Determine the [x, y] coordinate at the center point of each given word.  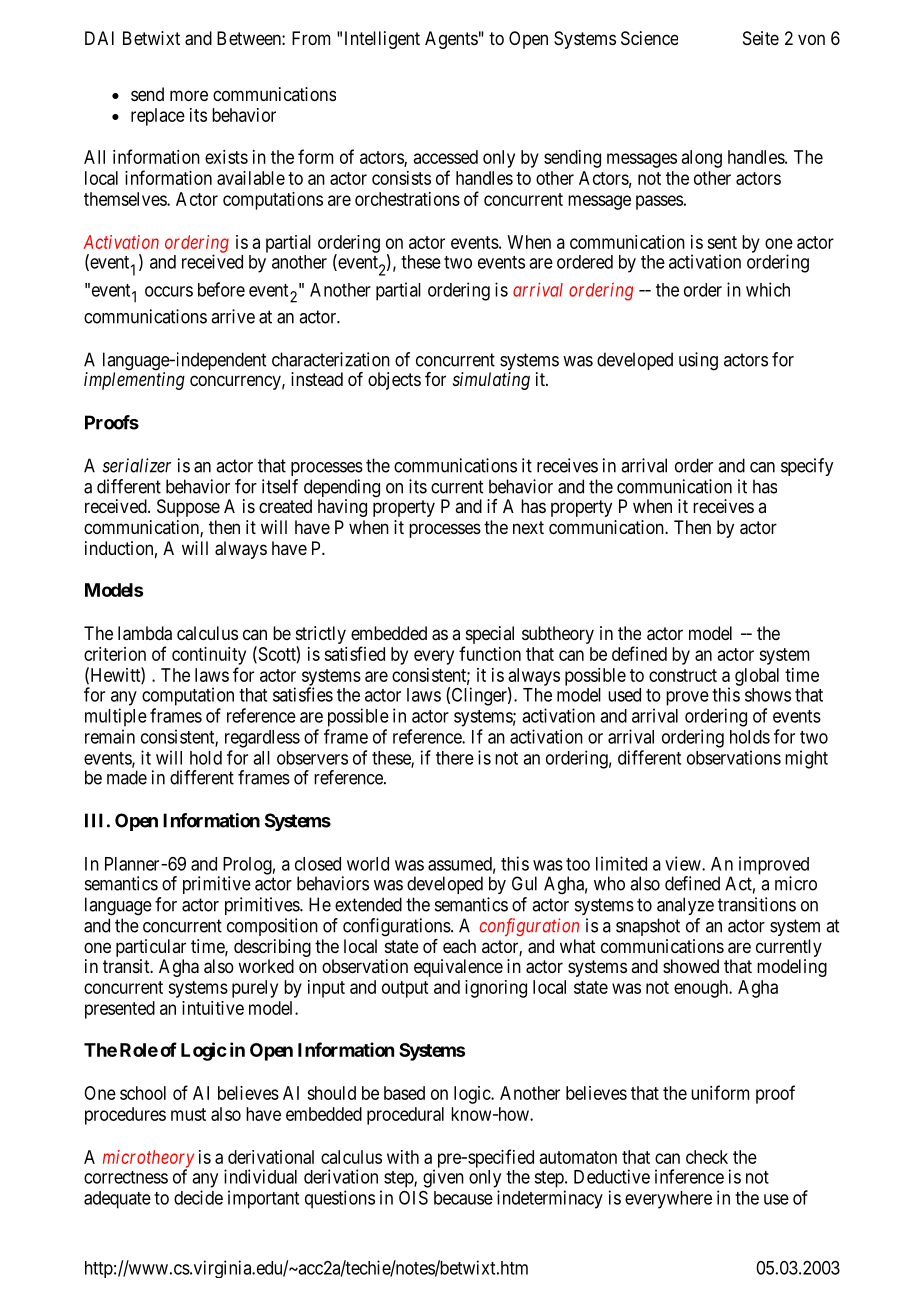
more [189, 95]
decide [198, 1197]
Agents [451, 40]
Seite [761, 38]
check [707, 1157]
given [443, 1178]
